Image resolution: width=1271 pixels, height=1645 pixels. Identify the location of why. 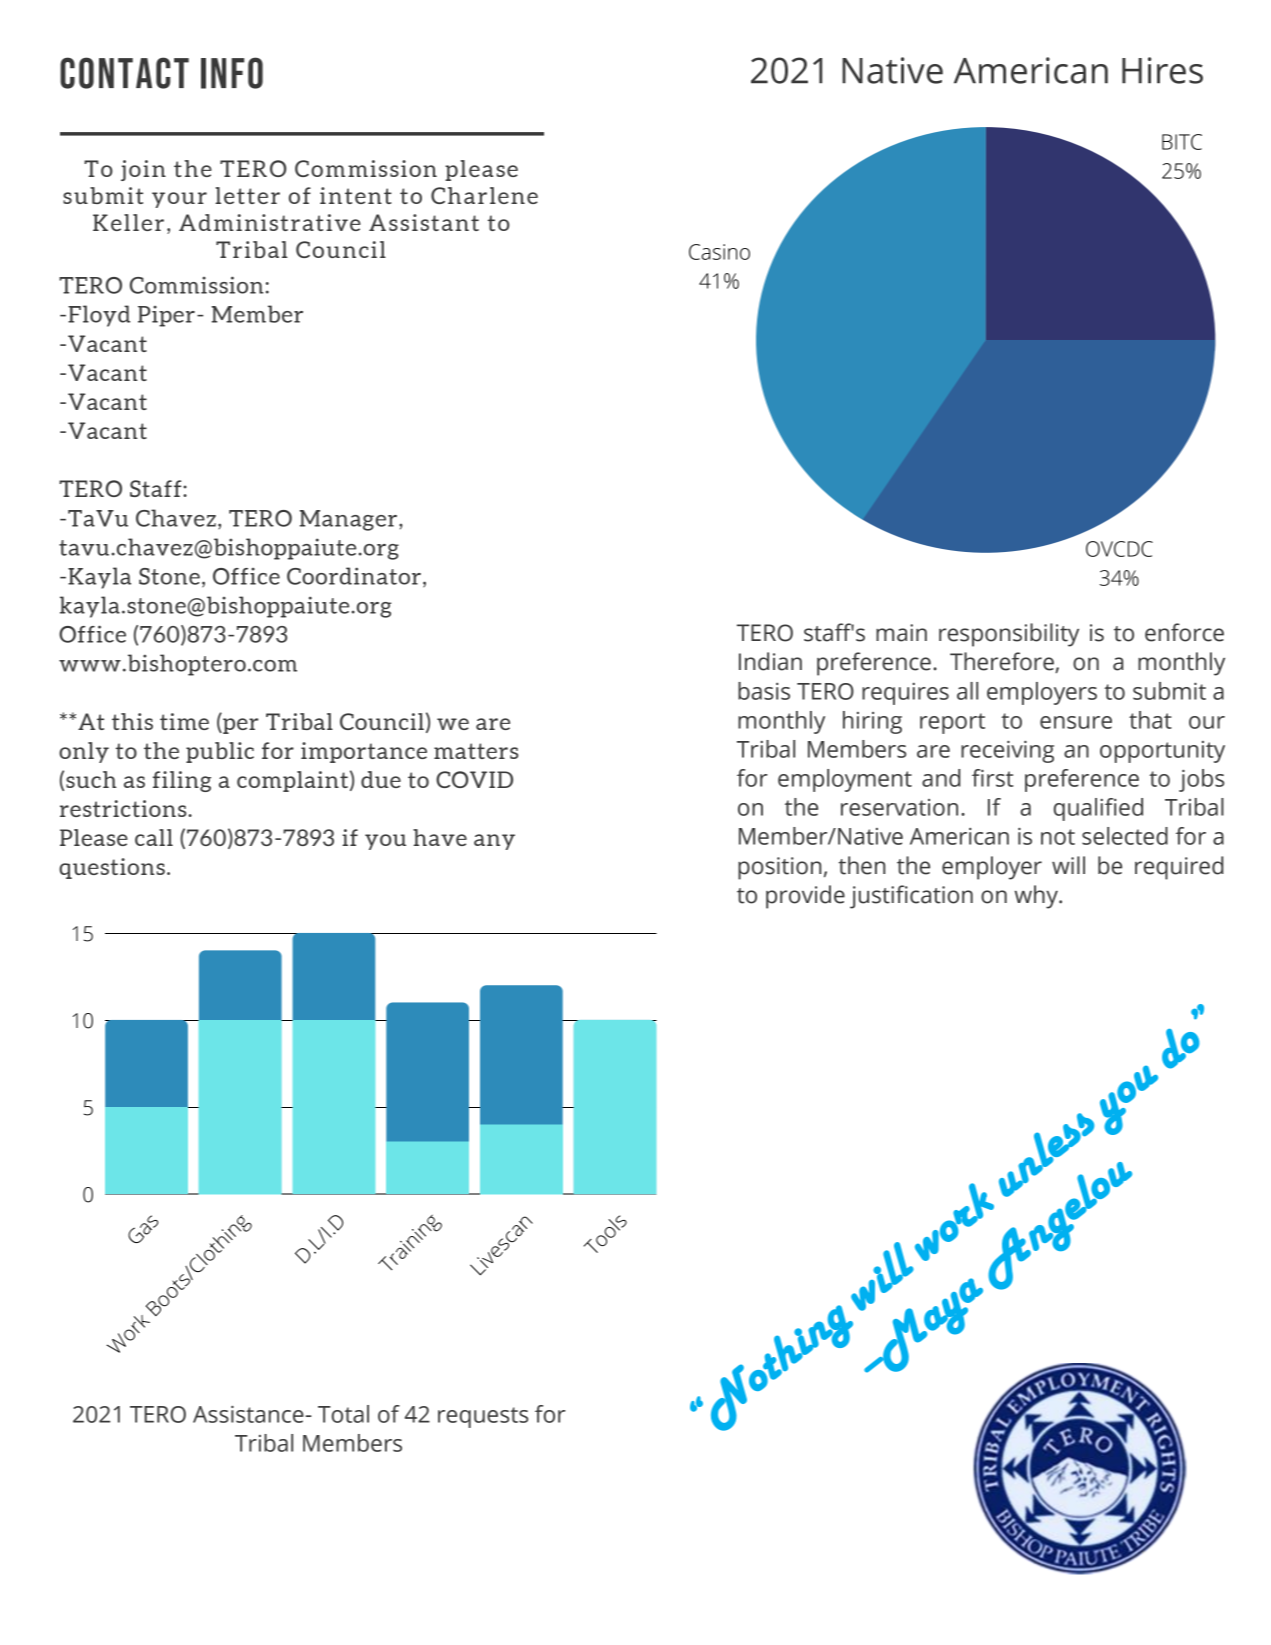
(1037, 897).
